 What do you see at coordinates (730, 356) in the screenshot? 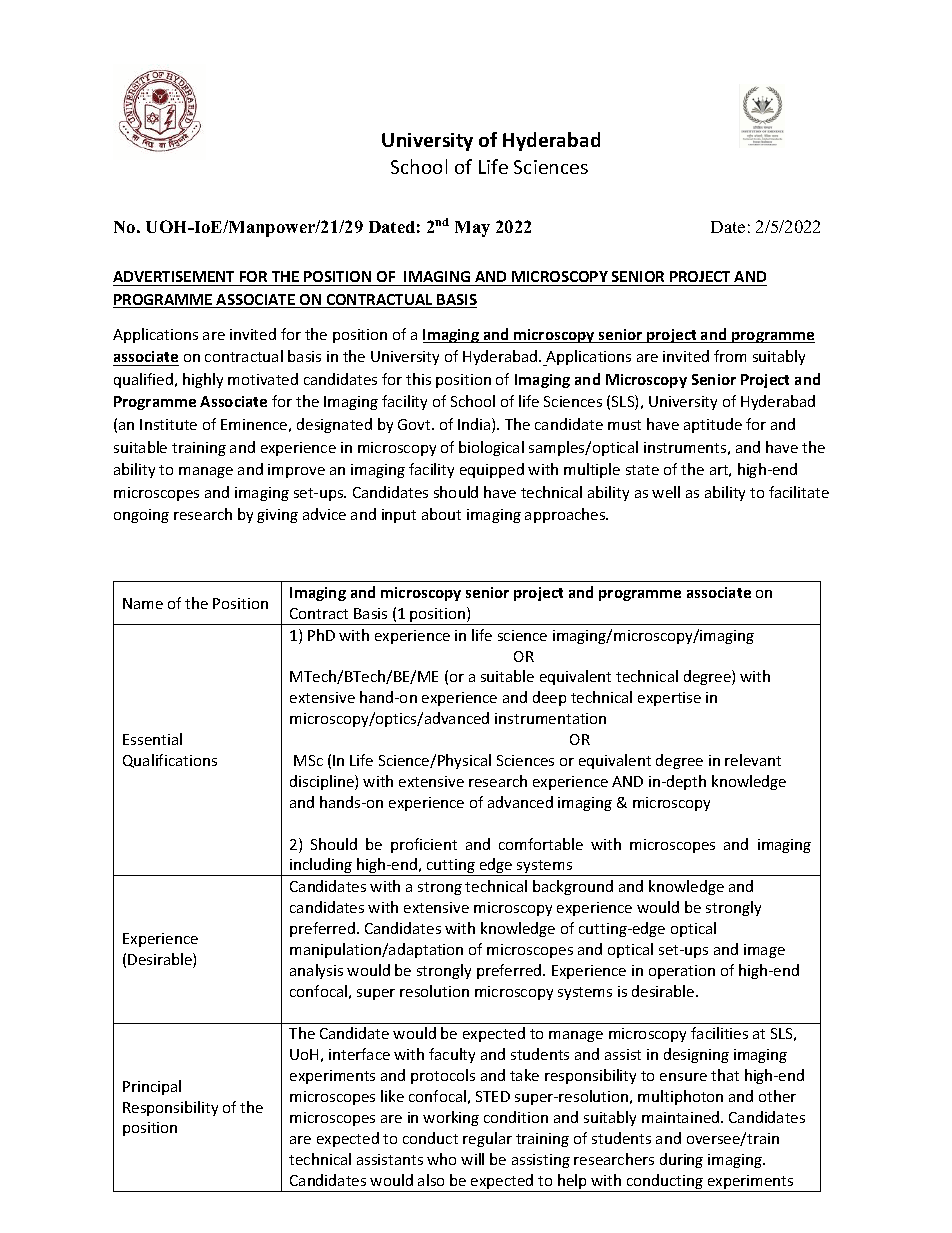
I see `from` at bounding box center [730, 356].
